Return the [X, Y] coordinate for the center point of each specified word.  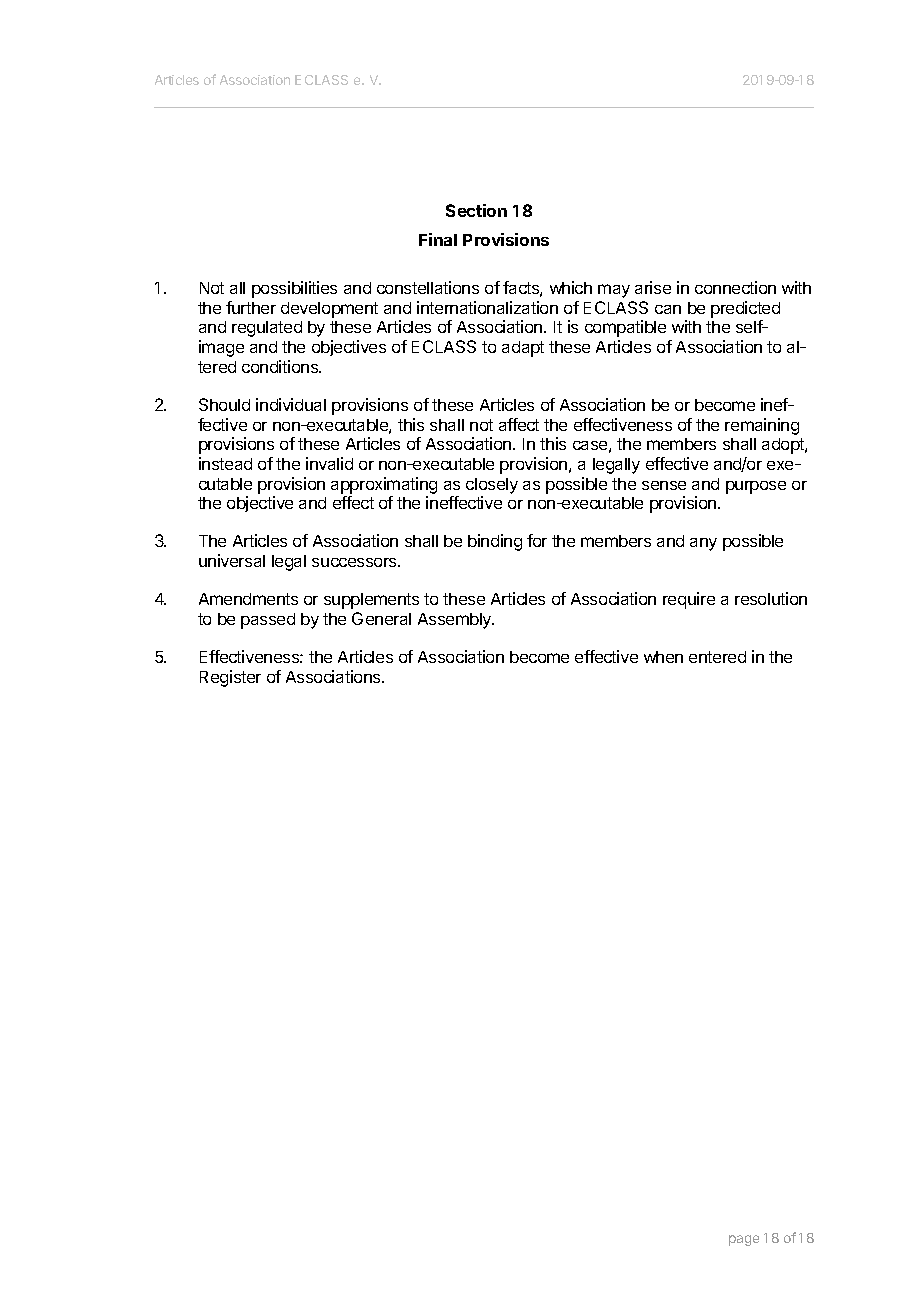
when [663, 657]
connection [735, 287]
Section [476, 210]
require [689, 600]
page [744, 1240]
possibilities [294, 289]
